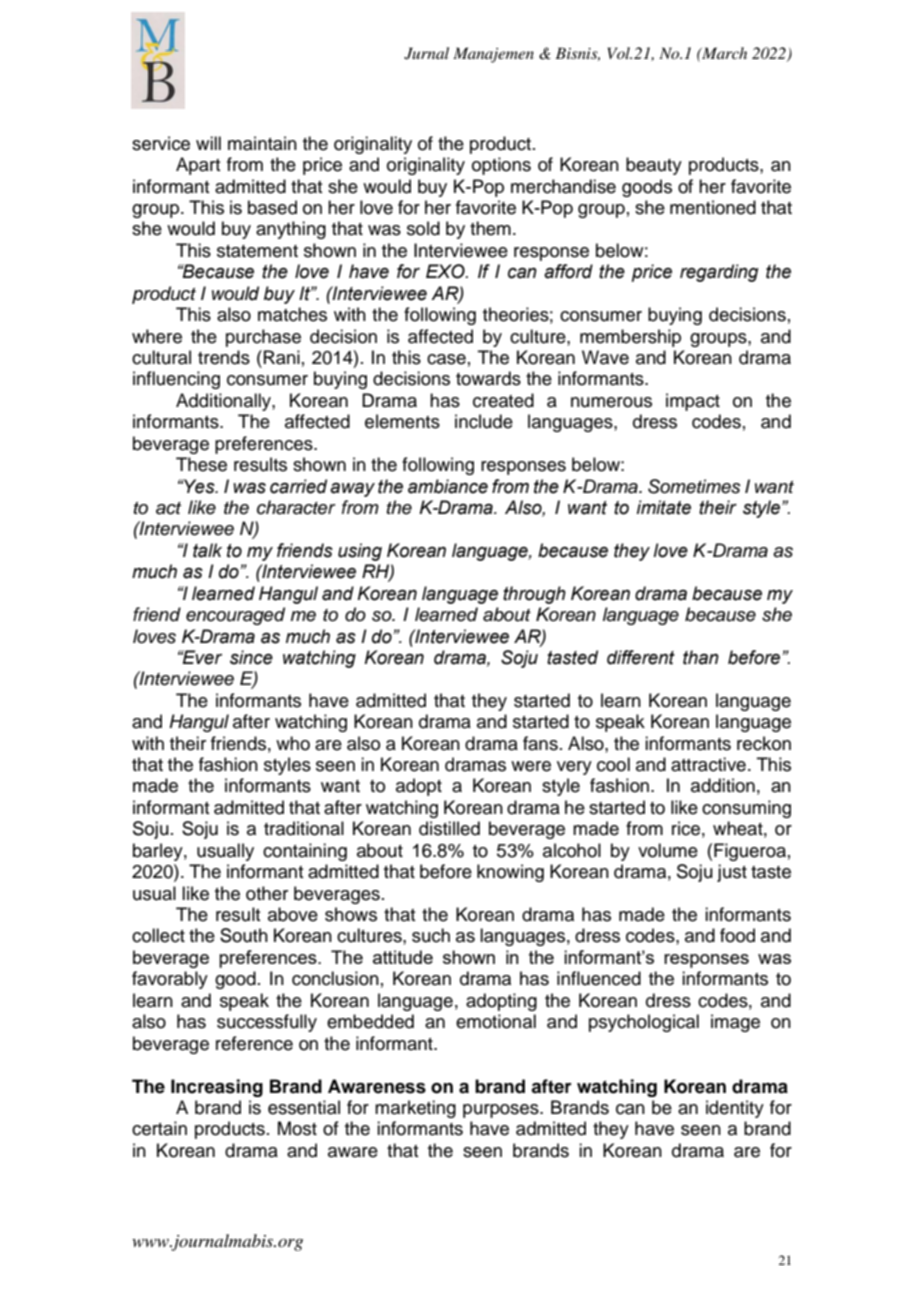 This screenshot has width=924, height=1307. What do you see at coordinates (235, 616) in the screenshot?
I see `encouraged` at bounding box center [235, 616].
